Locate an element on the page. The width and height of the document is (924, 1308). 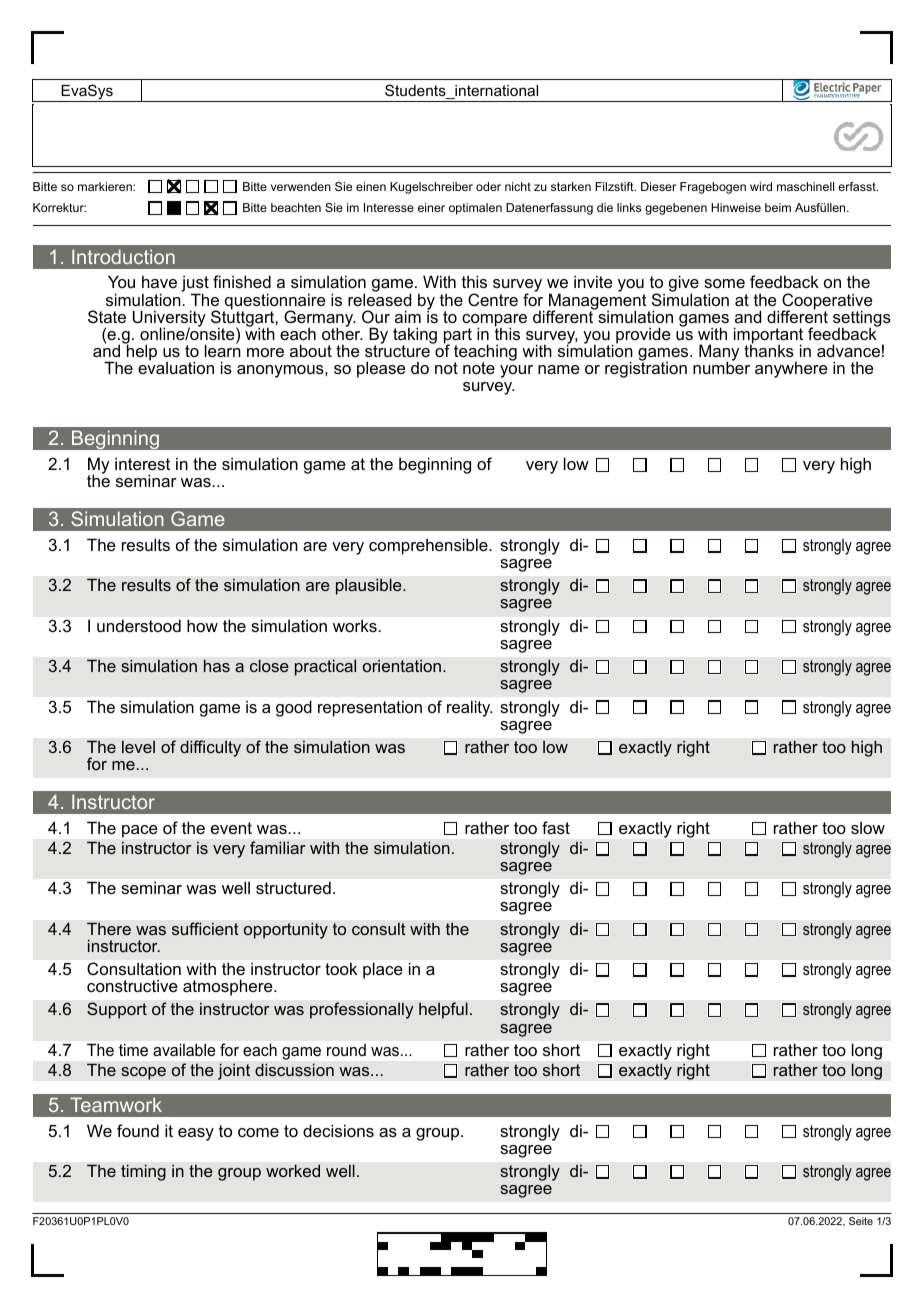
slow is located at coordinates (868, 827).
